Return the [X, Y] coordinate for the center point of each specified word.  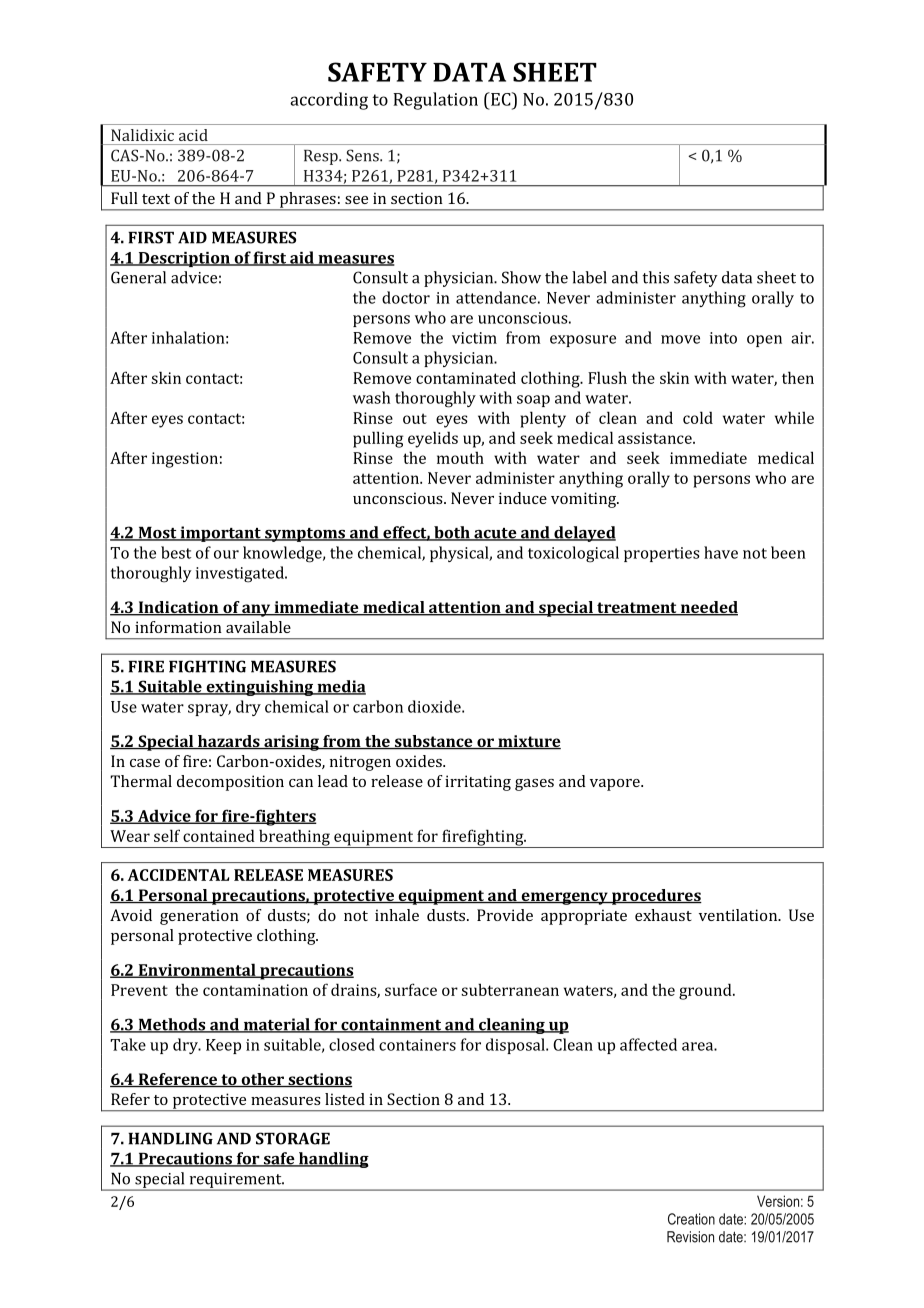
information [178, 627]
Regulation [435, 101]
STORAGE [293, 1138]
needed [708, 608]
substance [433, 742]
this [656, 277]
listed [345, 1099]
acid [193, 135]
